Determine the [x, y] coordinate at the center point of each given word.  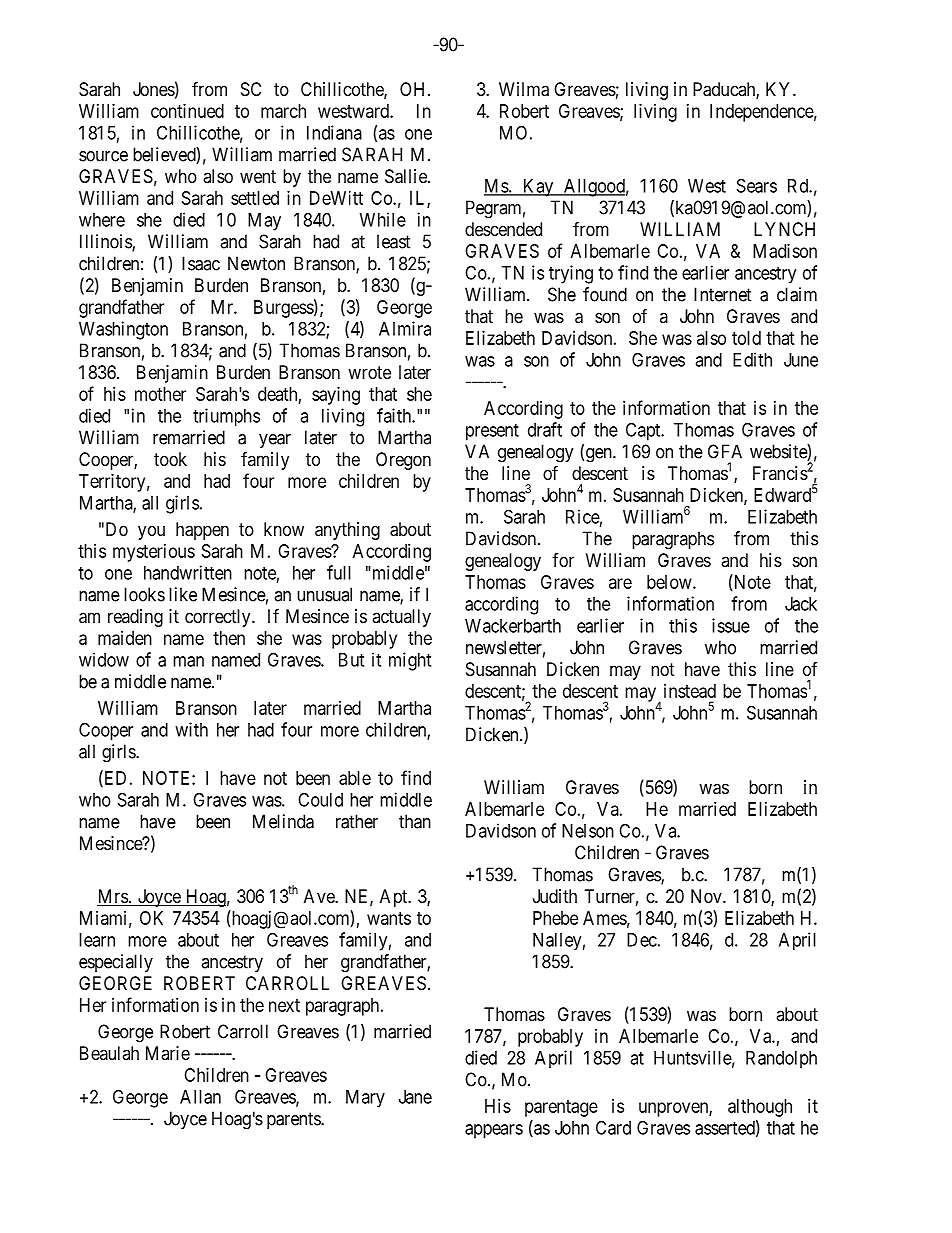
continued [187, 111]
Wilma [524, 89]
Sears [757, 185]
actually [401, 618]
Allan [200, 1097]
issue [731, 625]
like [183, 594]
